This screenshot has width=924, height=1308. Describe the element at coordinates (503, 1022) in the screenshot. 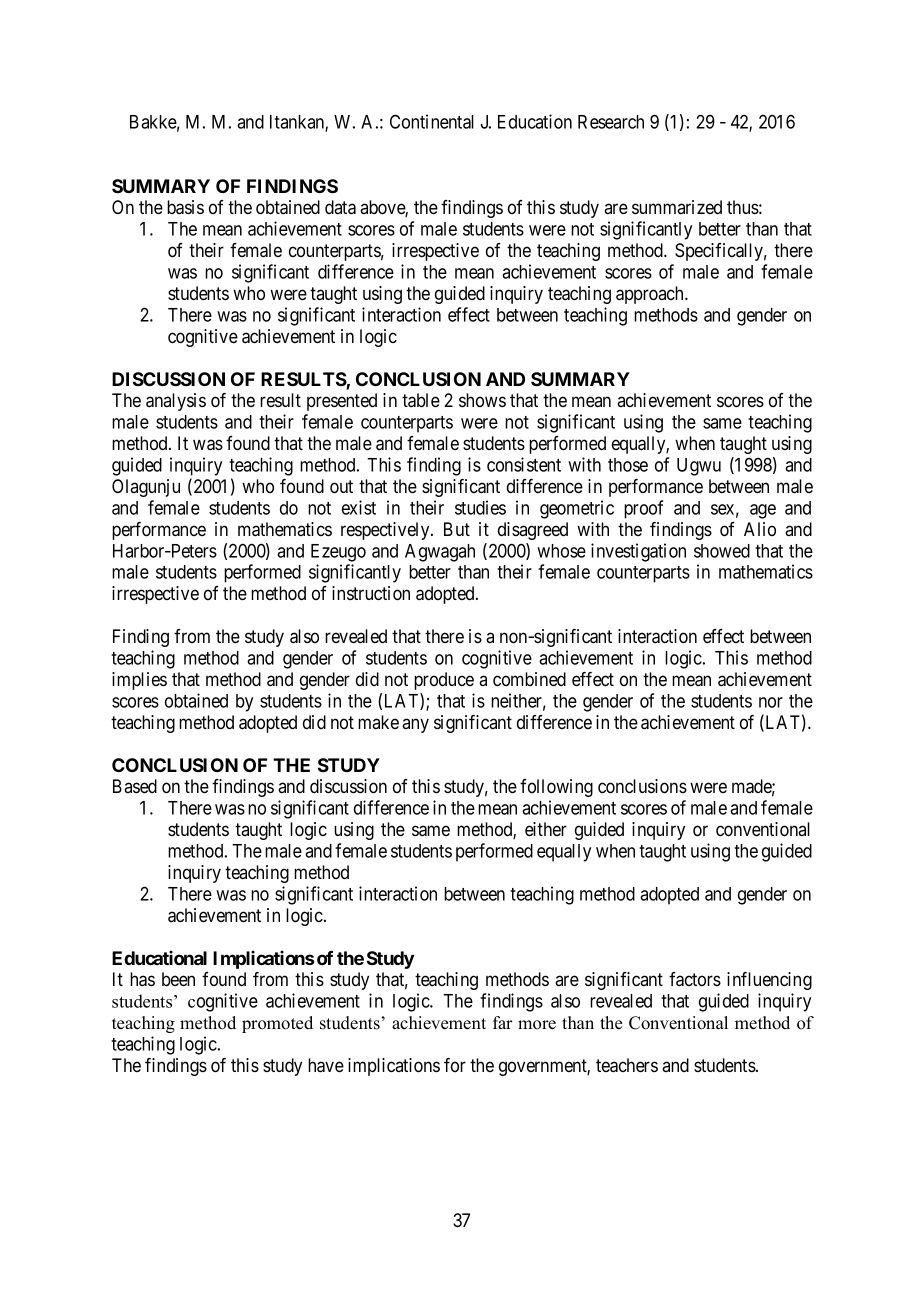

I see `far` at that location.
